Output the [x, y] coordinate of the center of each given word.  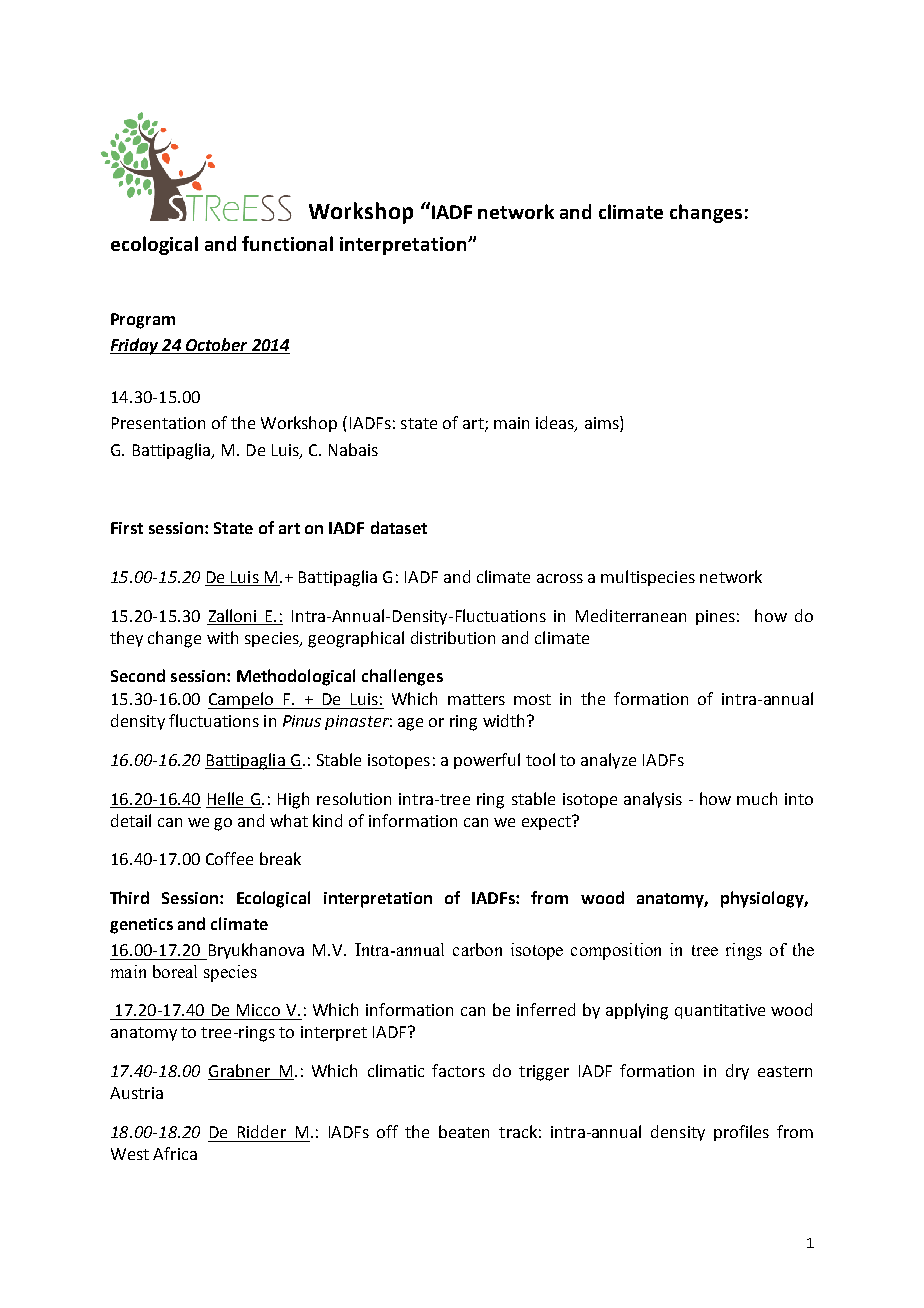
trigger [544, 1073]
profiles [741, 1133]
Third [129, 897]
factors [458, 1070]
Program [143, 321]
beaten [464, 1131]
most [532, 699]
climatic [396, 1070]
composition [616, 951]
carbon [477, 949]
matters [476, 699]
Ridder [262, 1131]
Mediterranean [631, 615]
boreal [175, 971]
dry [737, 1072]
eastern [785, 1071]
